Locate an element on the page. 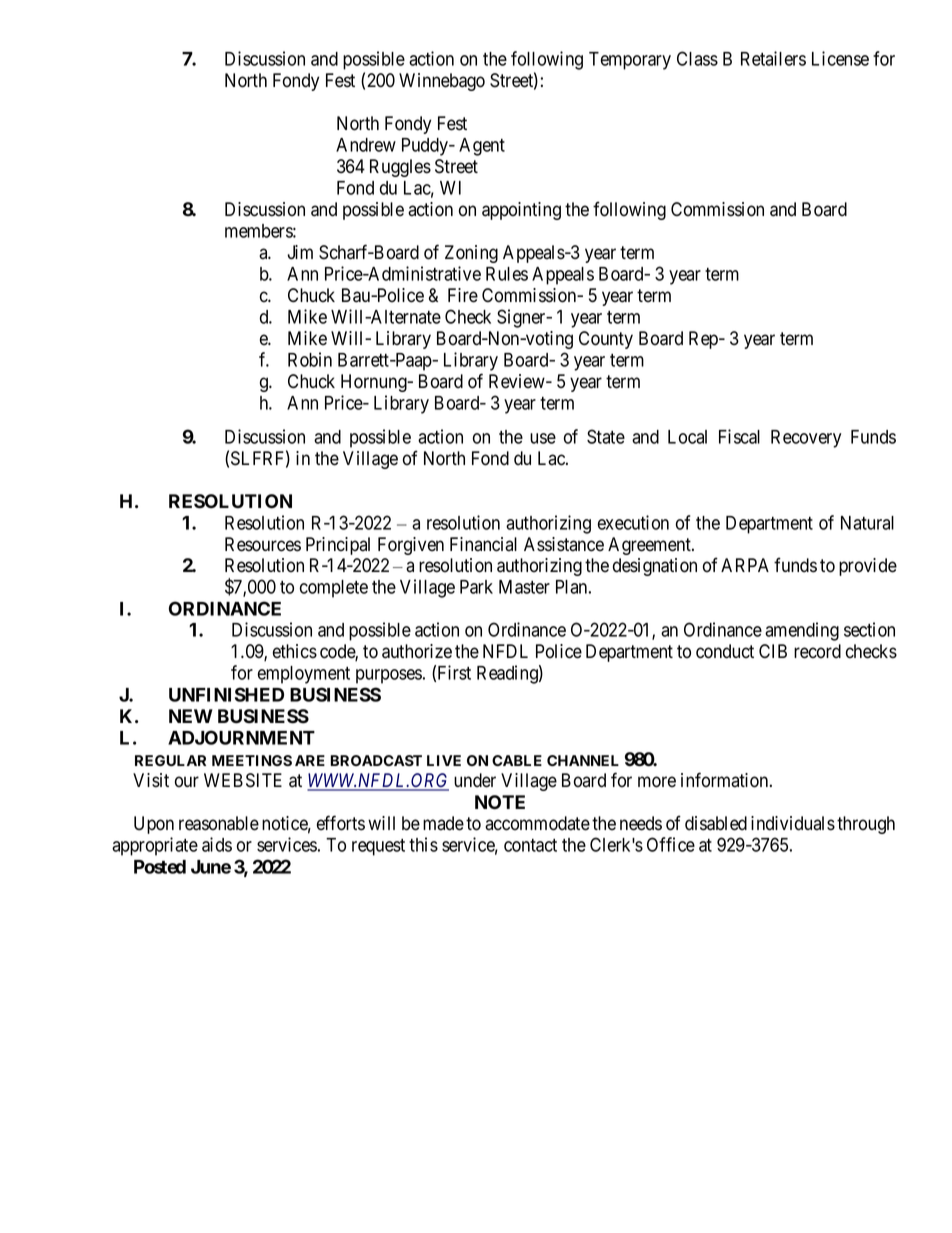 The image size is (952, 1233). use is located at coordinates (543, 438).
